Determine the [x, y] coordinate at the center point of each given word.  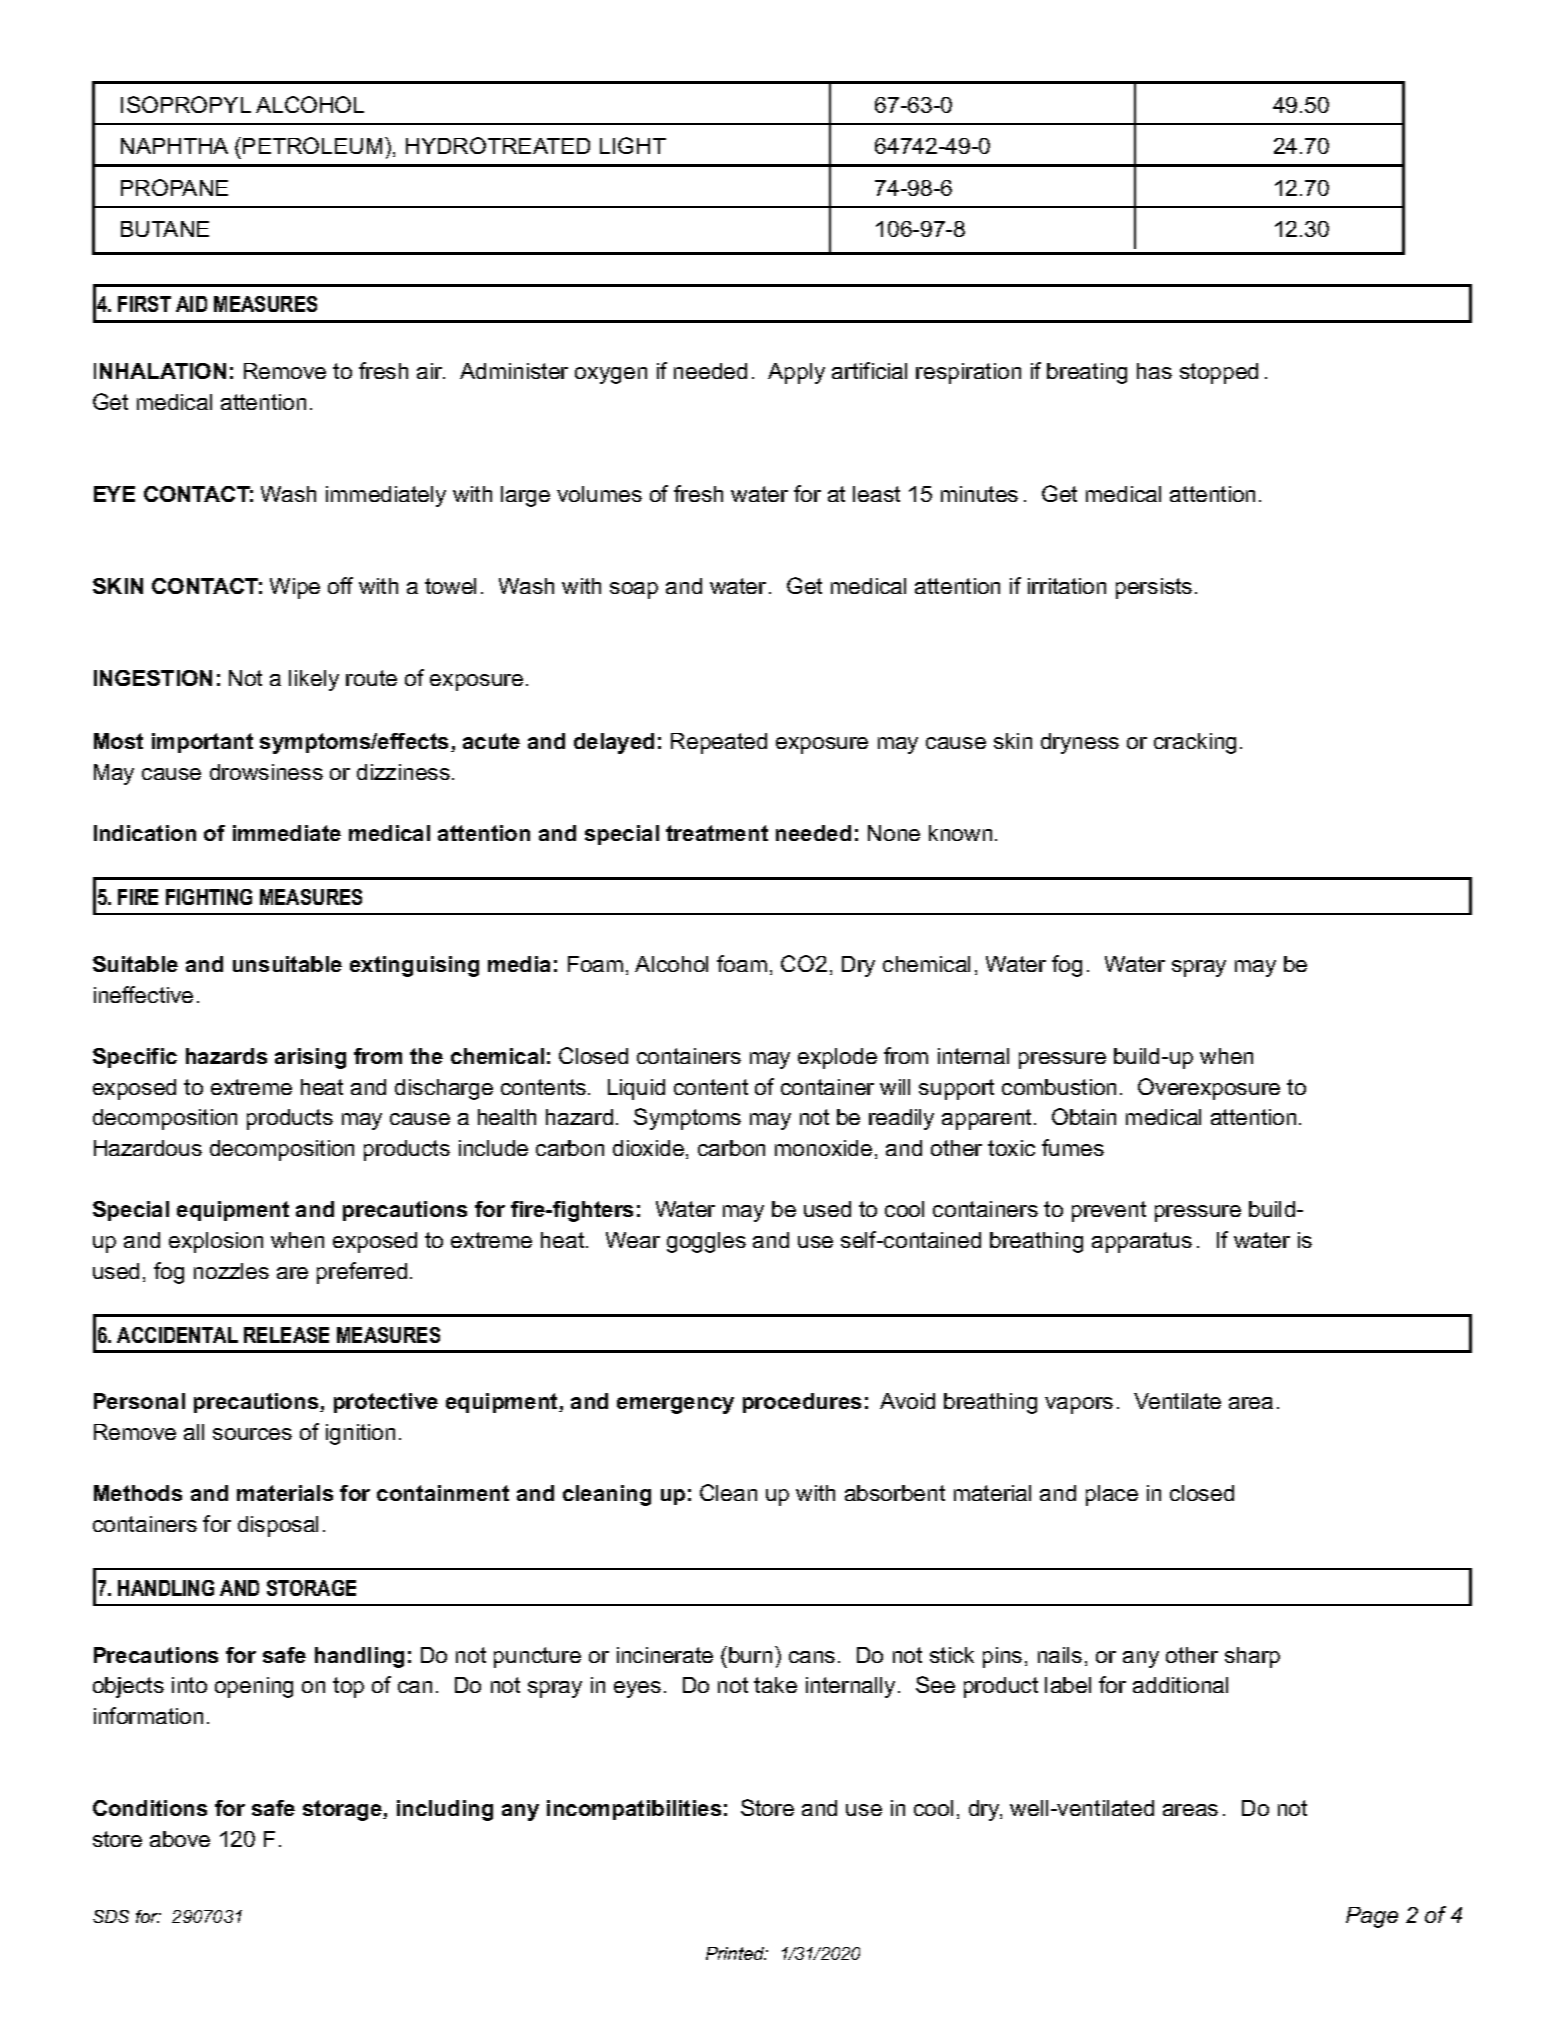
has [1154, 371]
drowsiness [266, 772]
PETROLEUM [312, 145]
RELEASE [286, 1335]
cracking [1195, 743]
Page [1372, 1917]
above [180, 1839]
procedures [802, 1403]
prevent [1109, 1211]
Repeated [719, 743]
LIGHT [633, 145]
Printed [736, 1953]
